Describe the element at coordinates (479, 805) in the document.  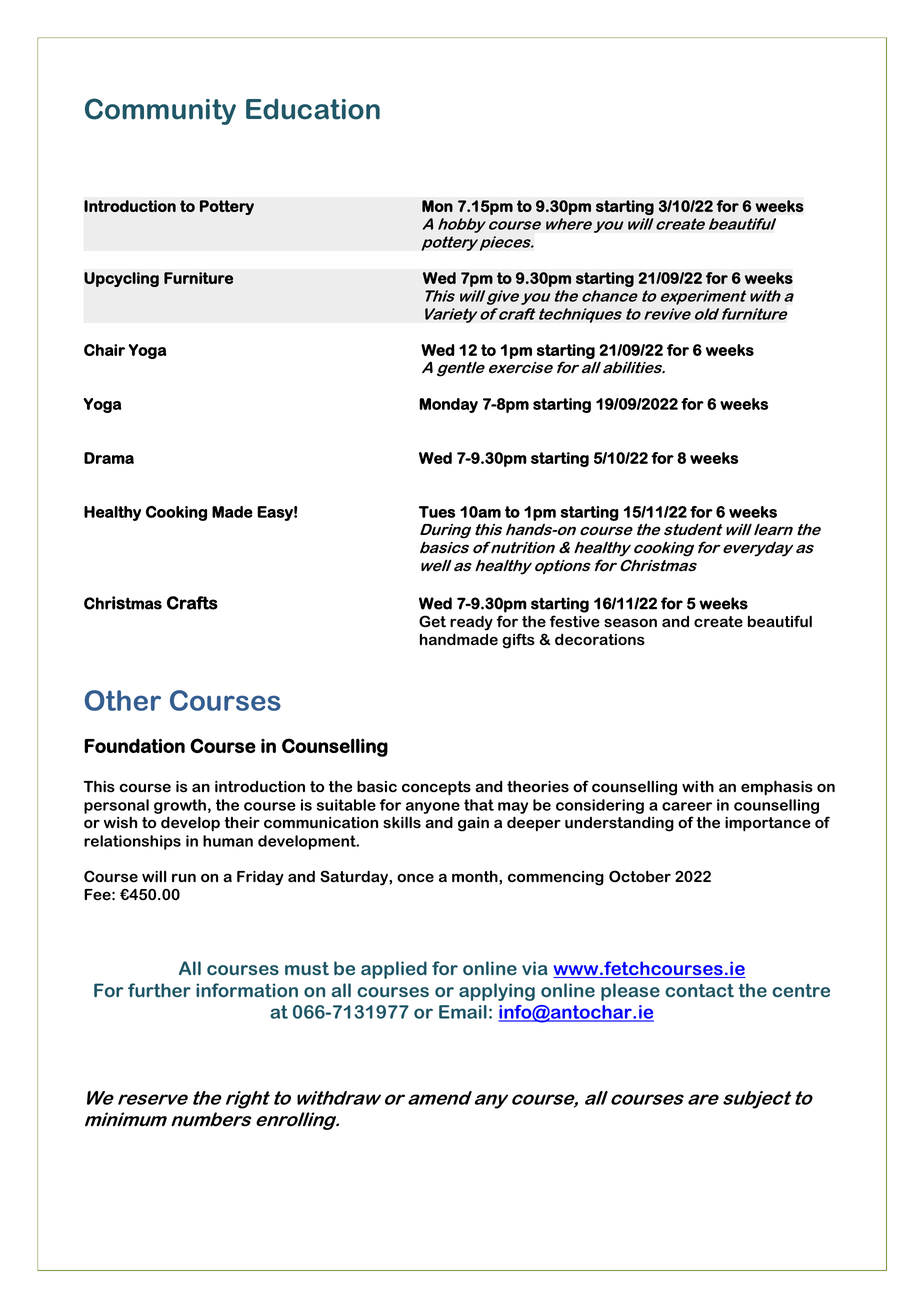
I see `that` at that location.
